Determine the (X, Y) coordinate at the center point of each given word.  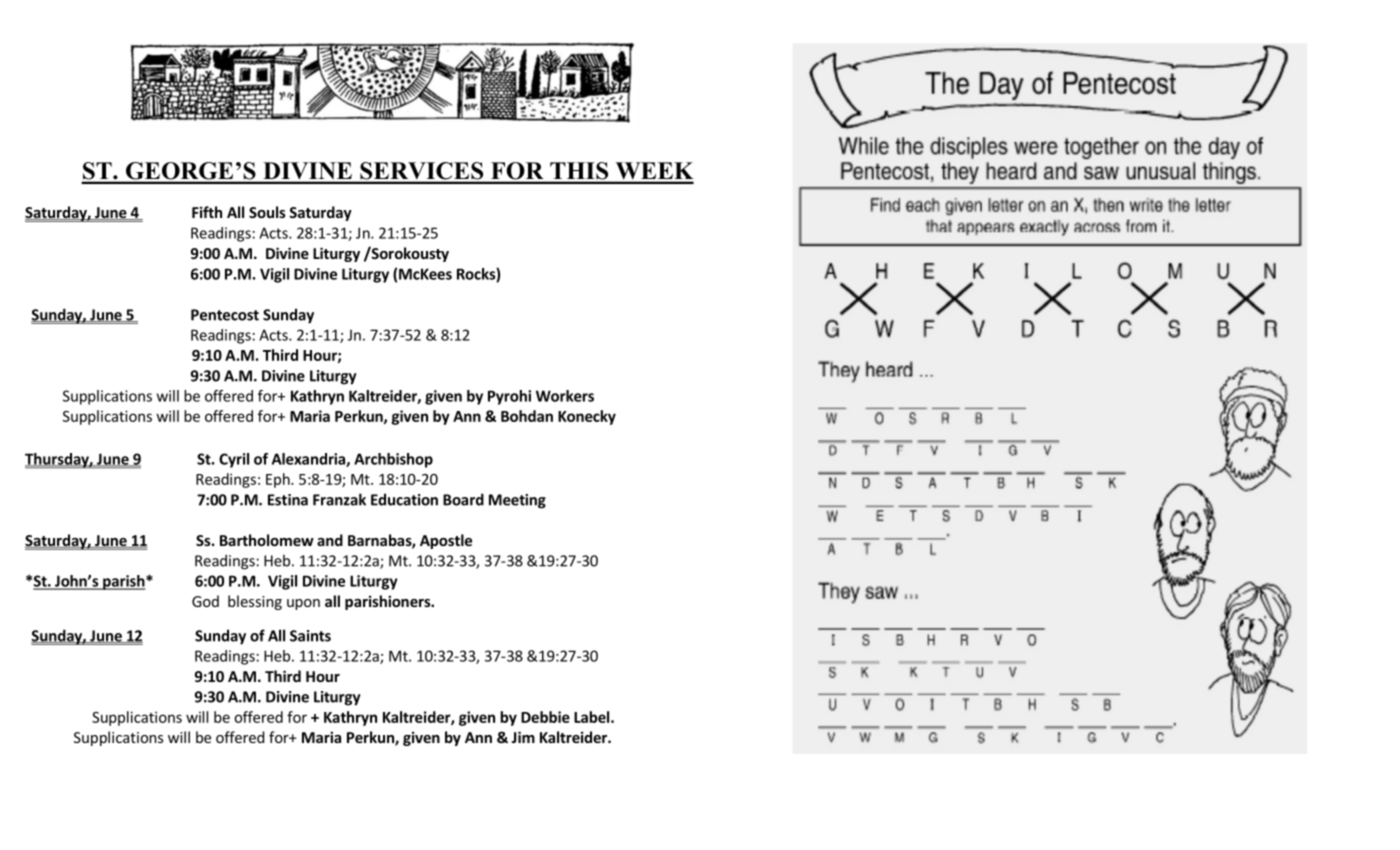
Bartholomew (267, 540)
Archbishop (393, 460)
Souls (267, 212)
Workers (565, 396)
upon (303, 604)
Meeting (517, 501)
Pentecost (225, 315)
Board (463, 499)
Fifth (207, 212)
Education (404, 499)
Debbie (545, 717)
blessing (255, 602)
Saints (310, 636)
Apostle (446, 541)
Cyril (234, 460)
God (205, 601)
